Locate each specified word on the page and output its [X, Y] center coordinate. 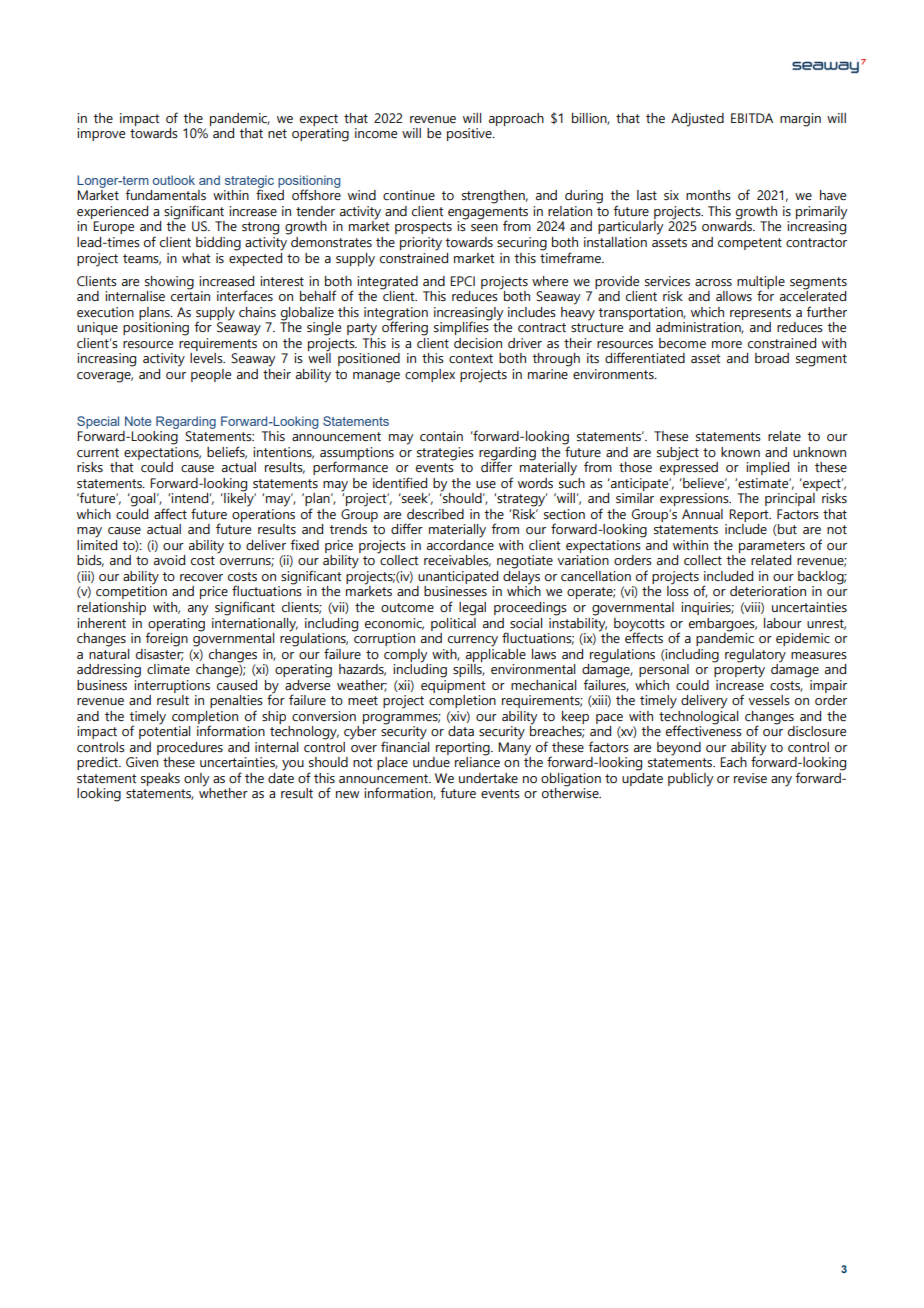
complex [430, 375]
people [211, 375]
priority [421, 244]
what [196, 258]
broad [772, 358]
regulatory [755, 656]
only [196, 780]
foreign [166, 638]
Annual [702, 514]
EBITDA [752, 118]
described [435, 514]
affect [170, 514]
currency [473, 641]
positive [470, 134]
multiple [761, 283]
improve [101, 134]
